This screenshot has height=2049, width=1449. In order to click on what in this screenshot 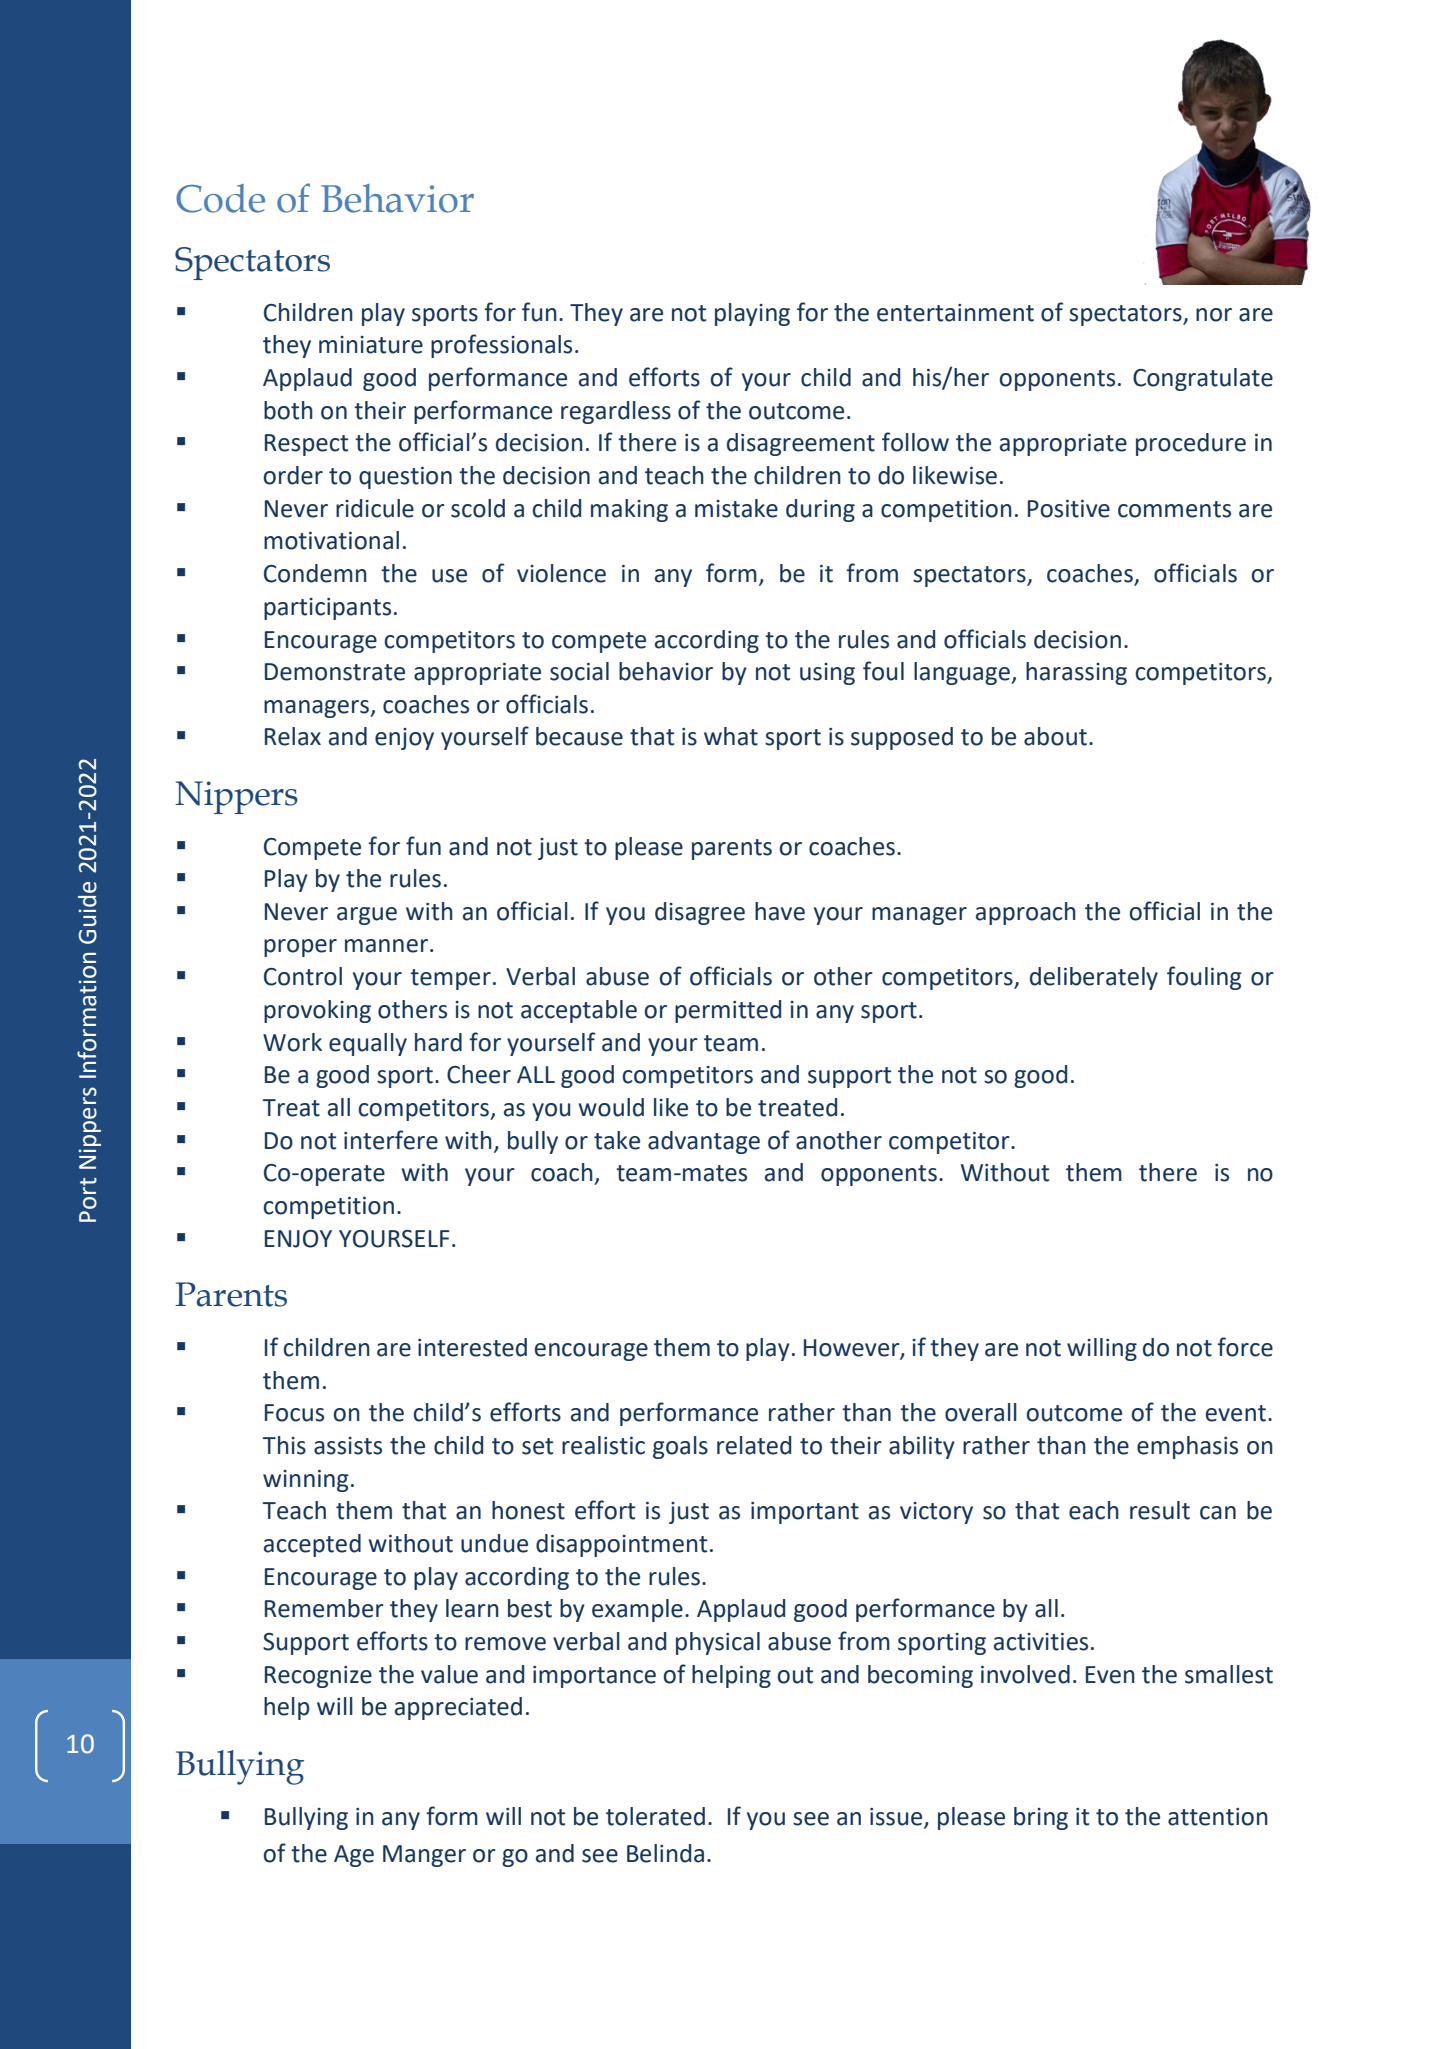, I will do `click(731, 736)`.
